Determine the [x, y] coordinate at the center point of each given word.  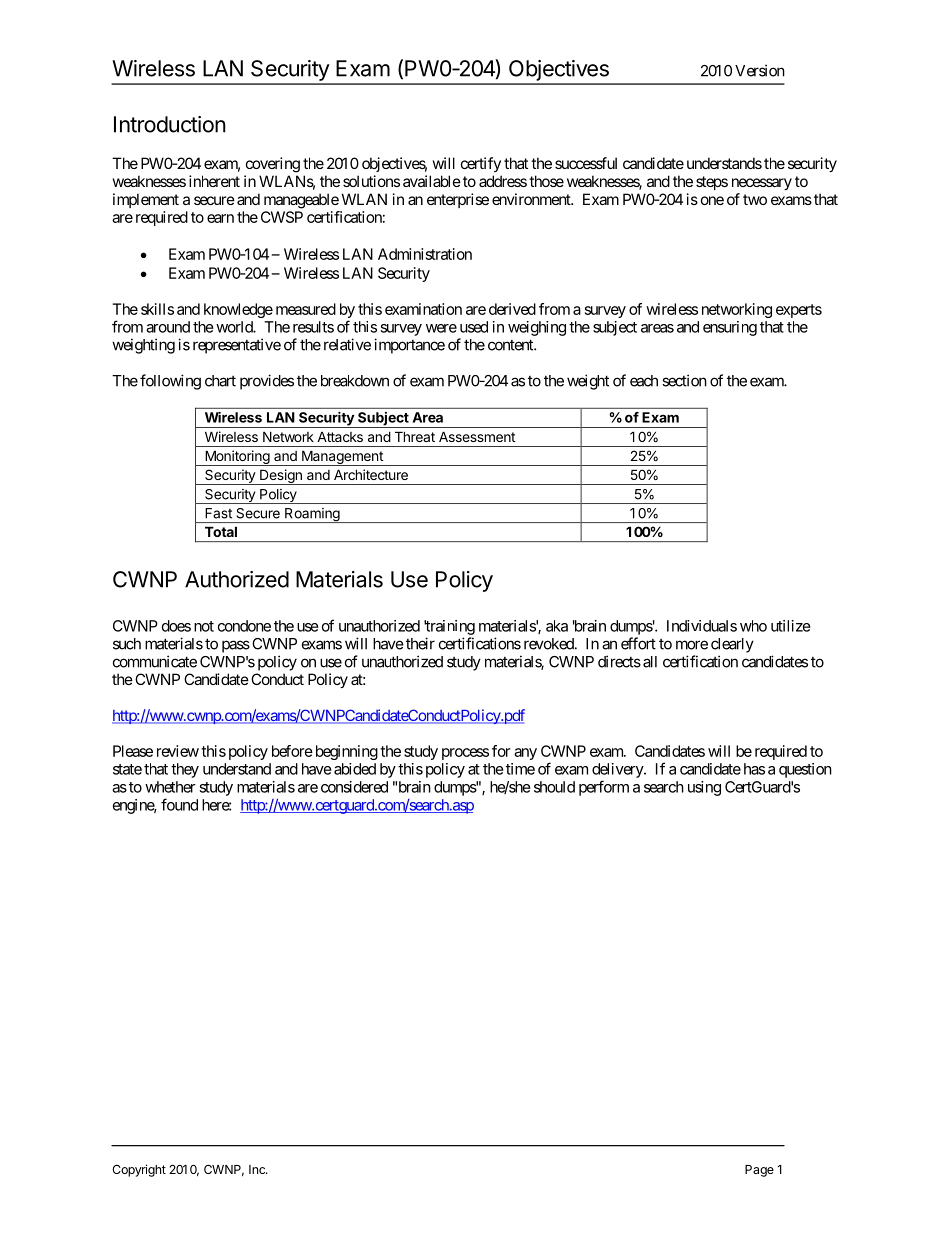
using [704, 788]
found [179, 804]
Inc [258, 1169]
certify [481, 164]
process [465, 754]
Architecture [371, 474]
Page [759, 1171]
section [684, 380]
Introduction [170, 124]
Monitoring [237, 458]
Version [760, 70]
